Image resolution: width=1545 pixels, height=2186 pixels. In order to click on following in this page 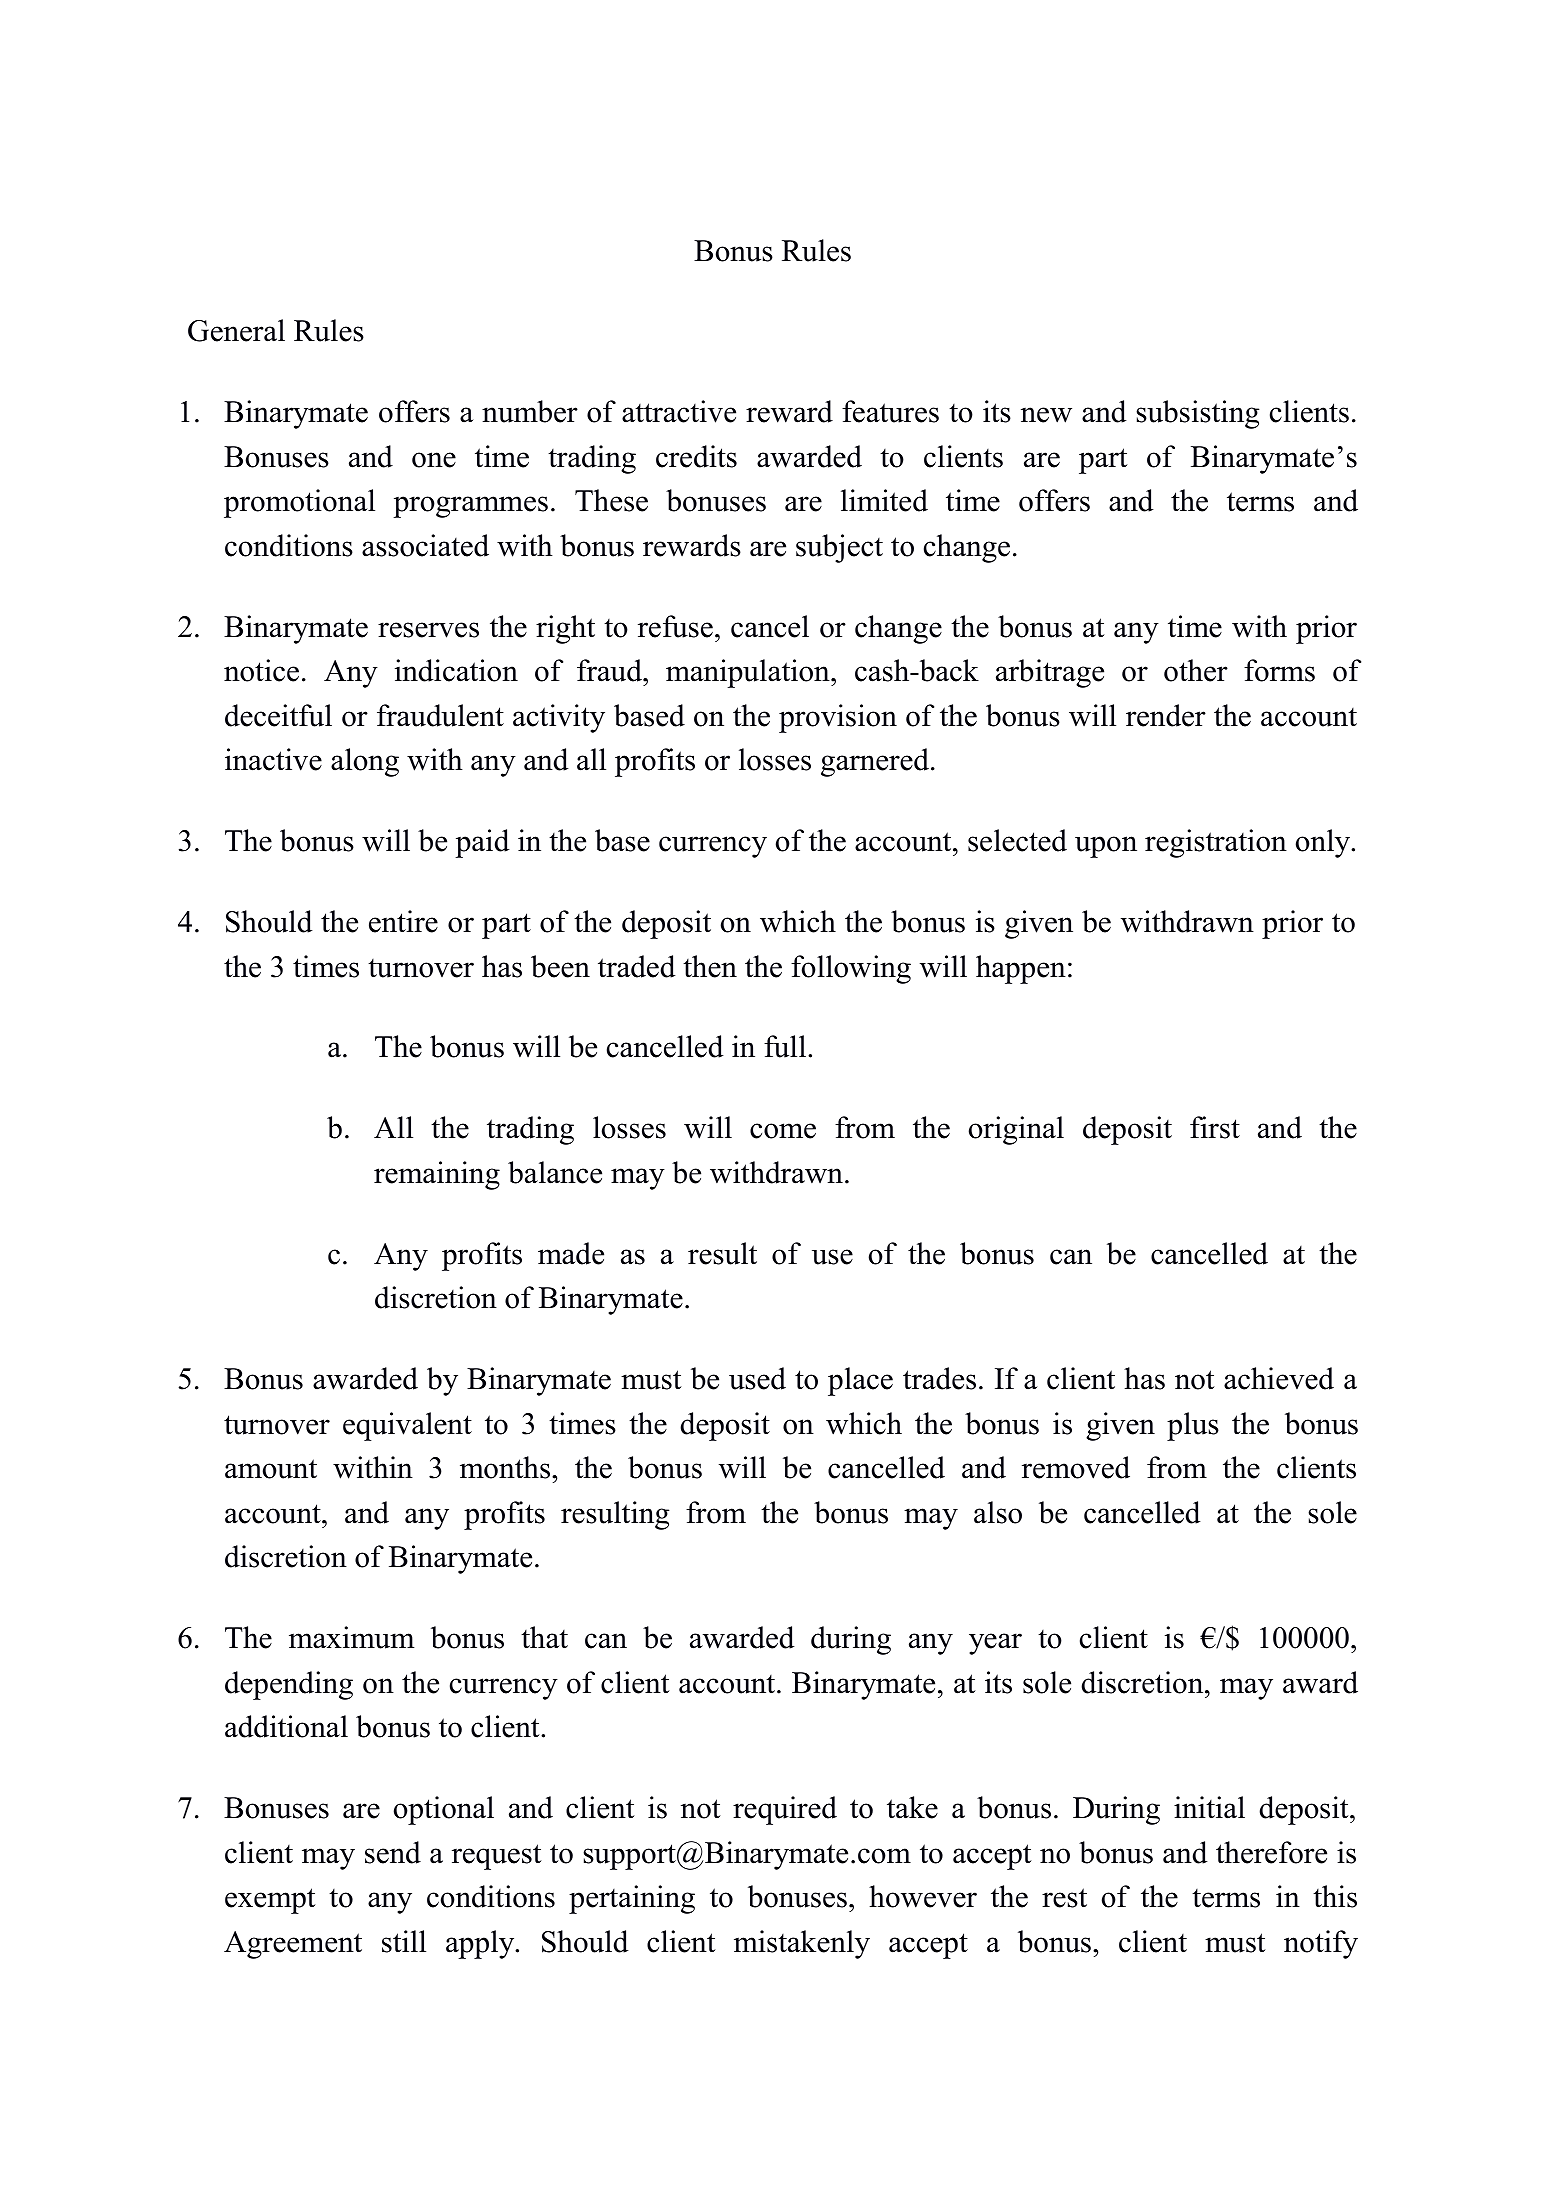, I will do `click(851, 969)`.
